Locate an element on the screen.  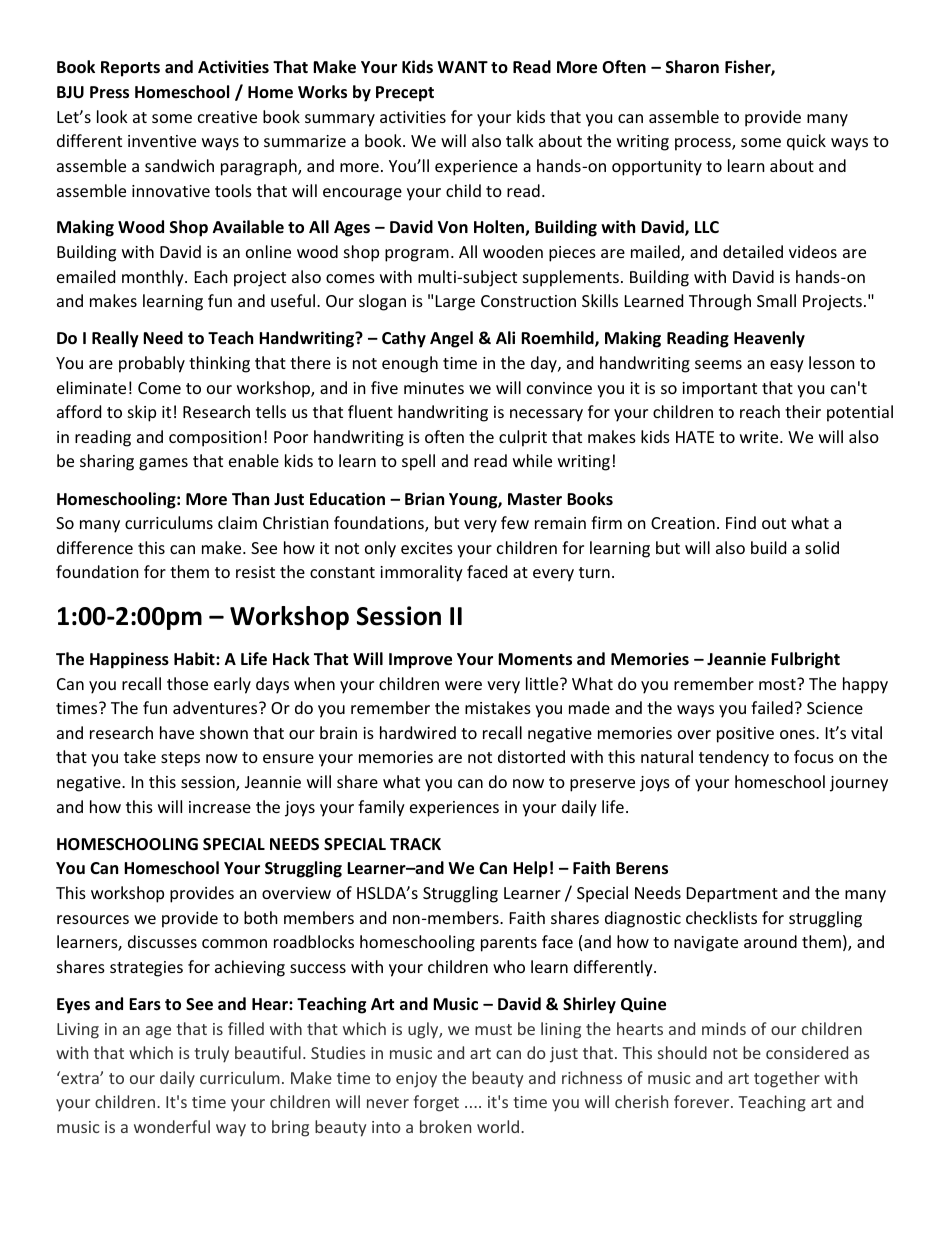
Reports is located at coordinates (130, 69).
